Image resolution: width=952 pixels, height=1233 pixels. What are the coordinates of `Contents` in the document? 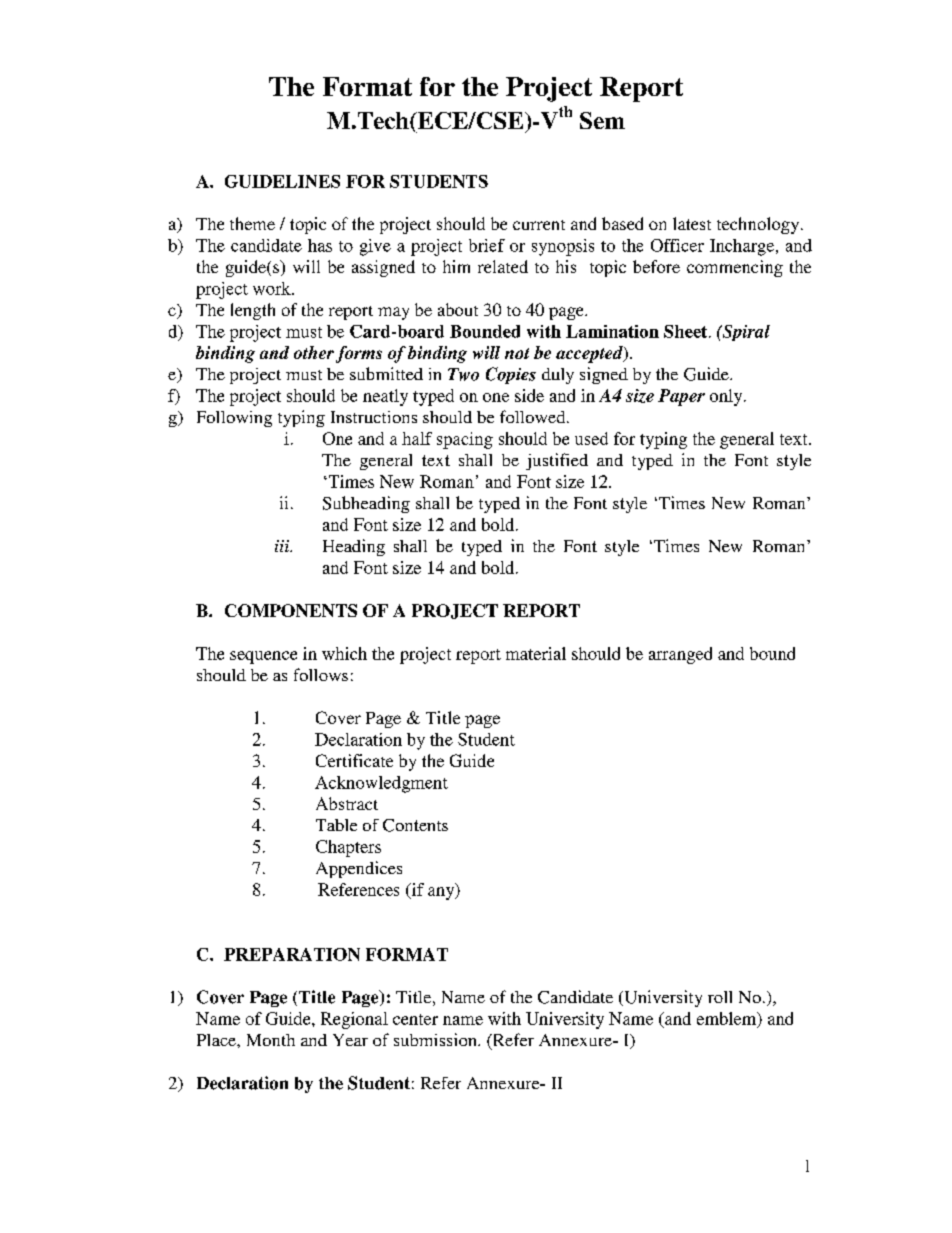 It's located at (415, 825).
